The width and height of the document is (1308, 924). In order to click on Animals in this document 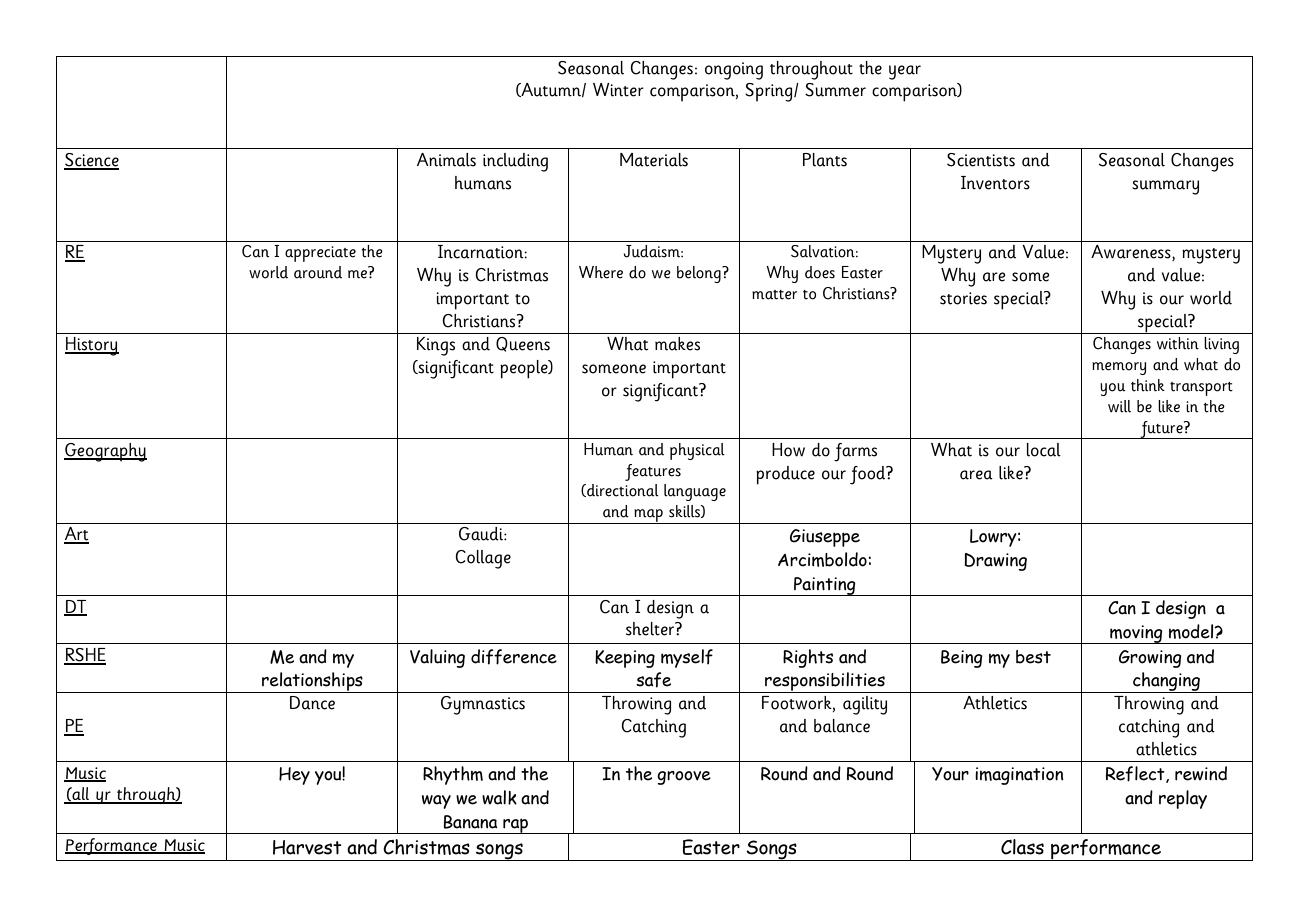, I will do `click(446, 160)`.
